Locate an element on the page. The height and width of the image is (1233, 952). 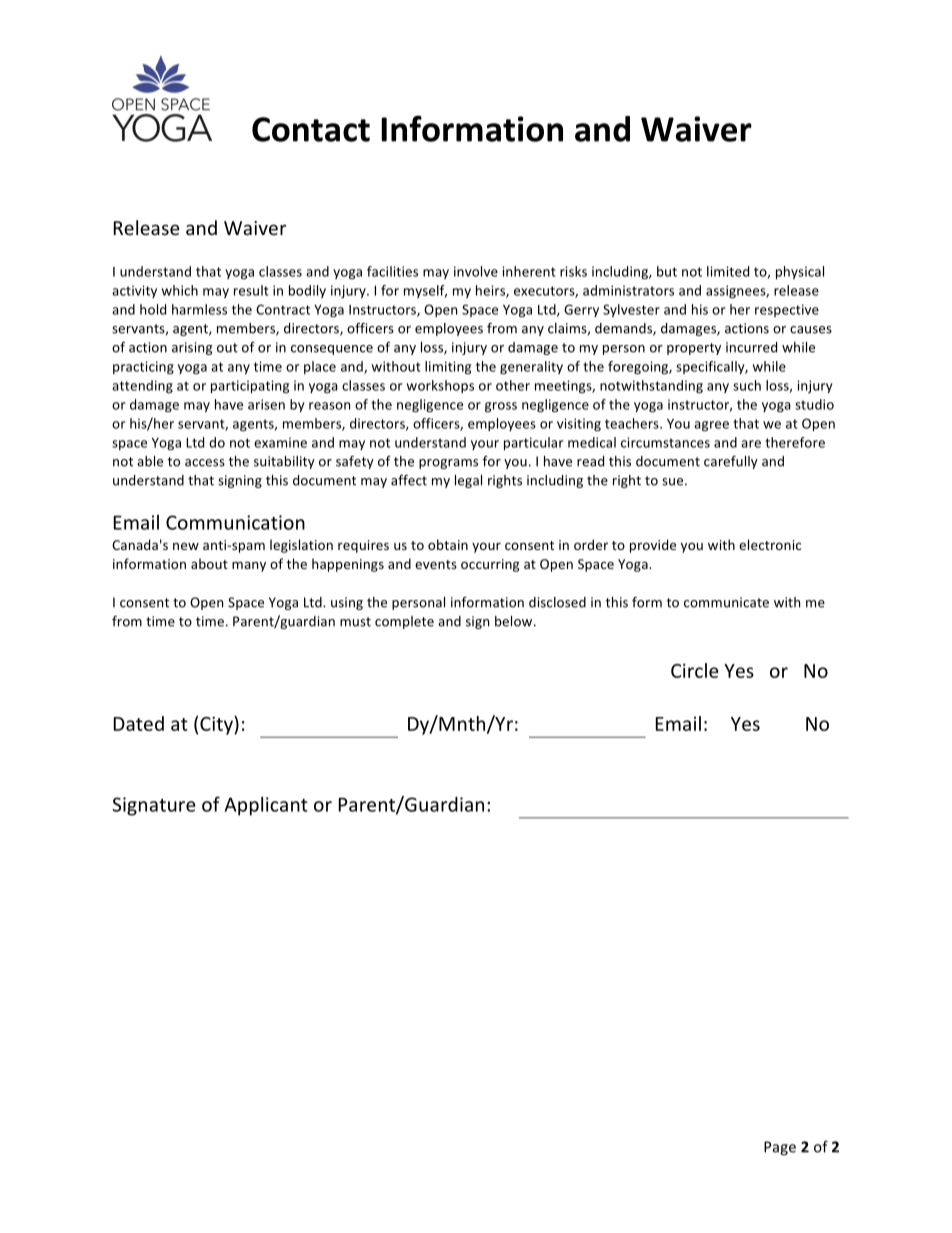
City is located at coordinates (217, 725).
